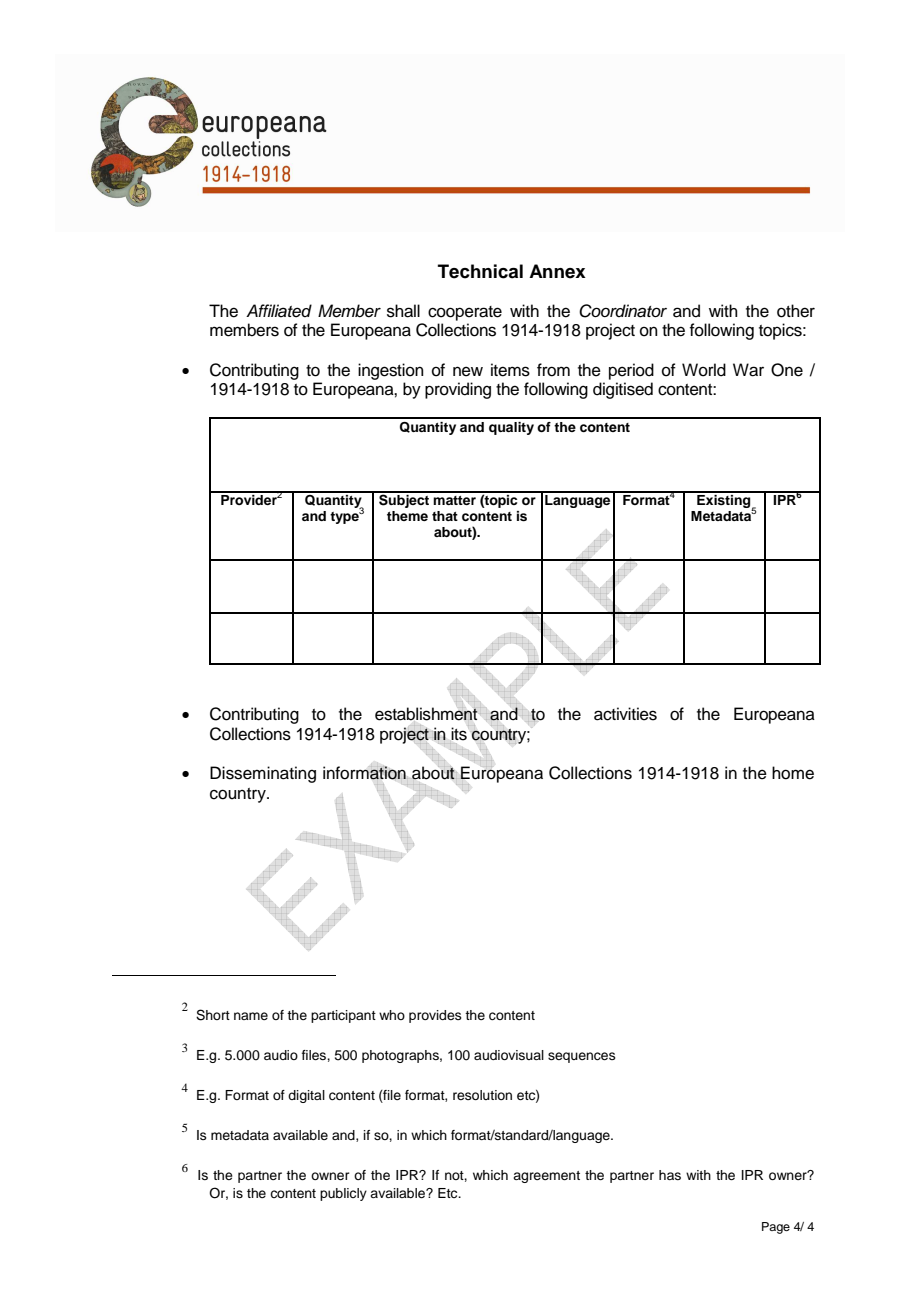  What do you see at coordinates (343, 1194) in the document?
I see `publicly` at bounding box center [343, 1194].
